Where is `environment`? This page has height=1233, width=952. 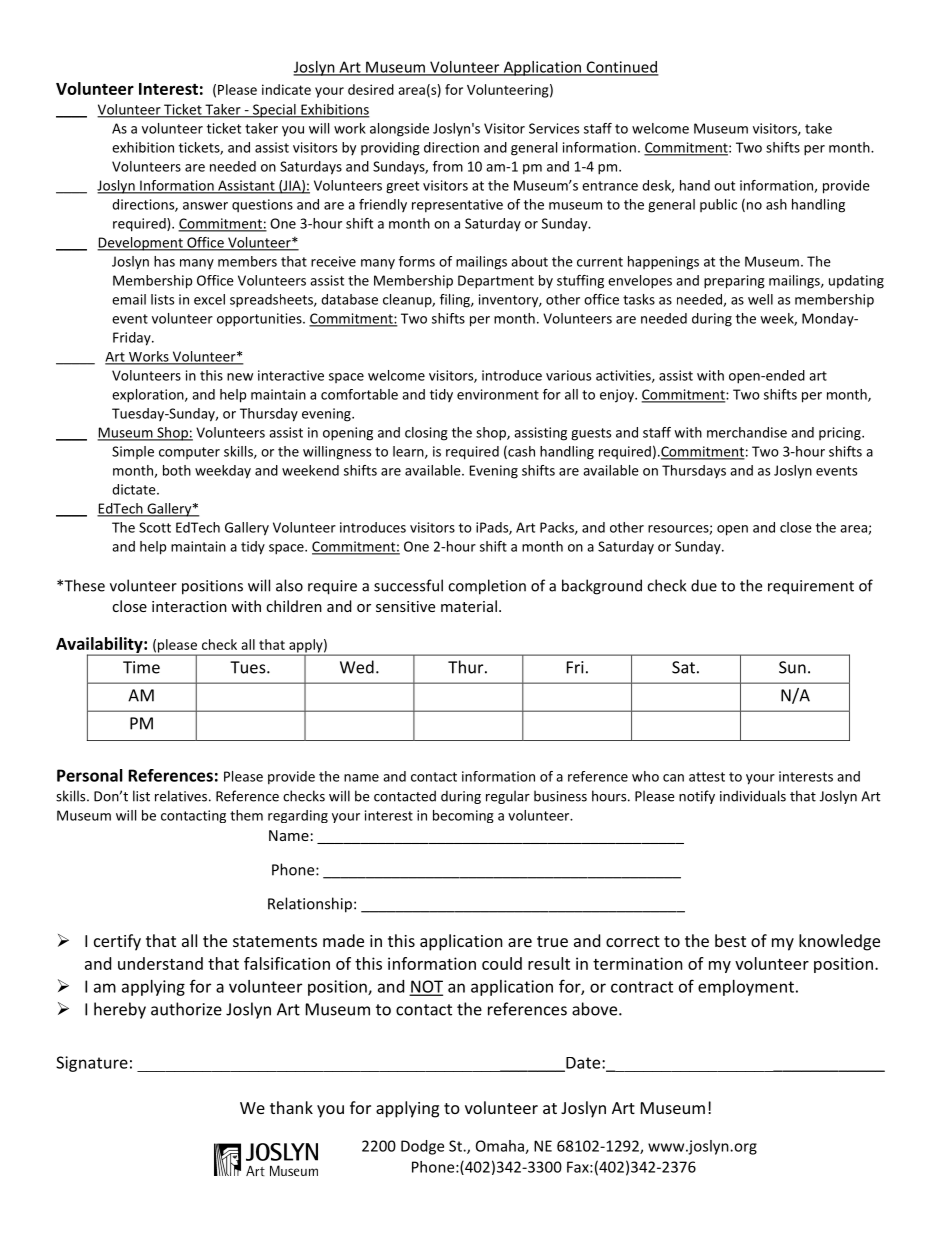
environment is located at coordinates (498, 394).
